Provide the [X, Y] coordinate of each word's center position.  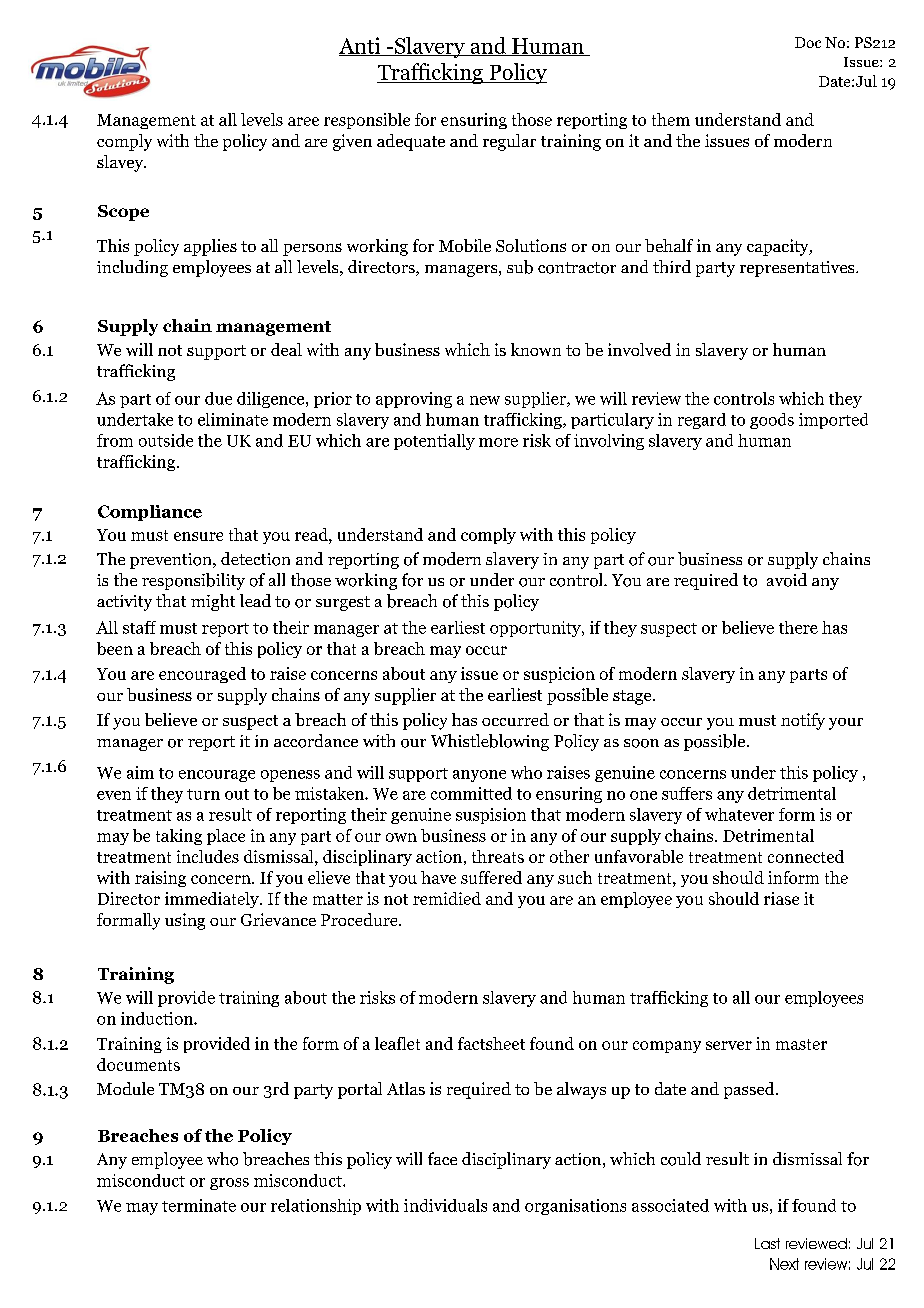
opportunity [536, 629]
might [213, 602]
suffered [491, 877]
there [798, 627]
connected [806, 856]
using [185, 921]
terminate [199, 1205]
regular [509, 142]
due [218, 398]
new [485, 400]
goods [772, 421]
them [671, 119]
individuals [445, 1205]
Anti [361, 46]
